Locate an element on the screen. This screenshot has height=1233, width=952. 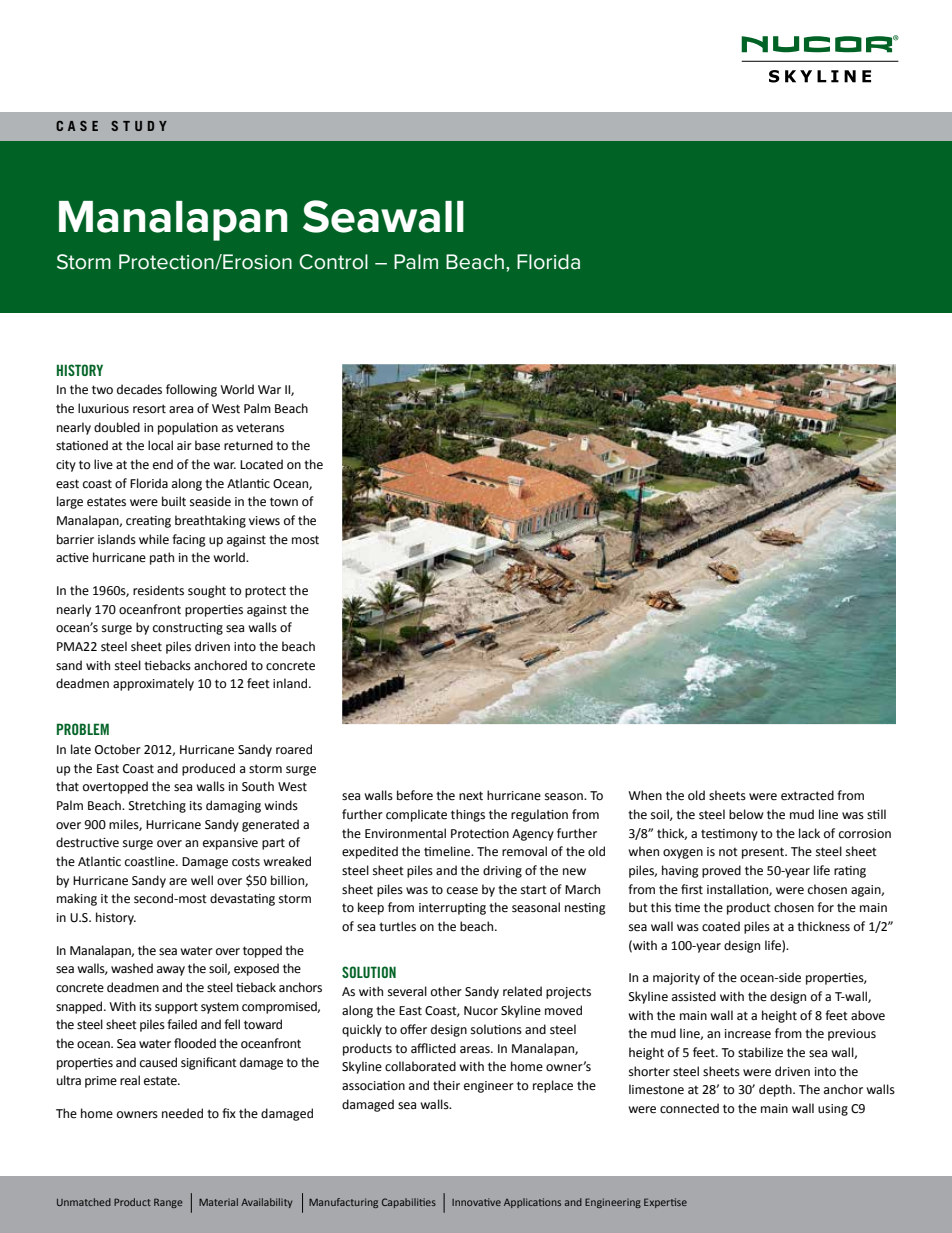
Innovative is located at coordinates (476, 1202).
